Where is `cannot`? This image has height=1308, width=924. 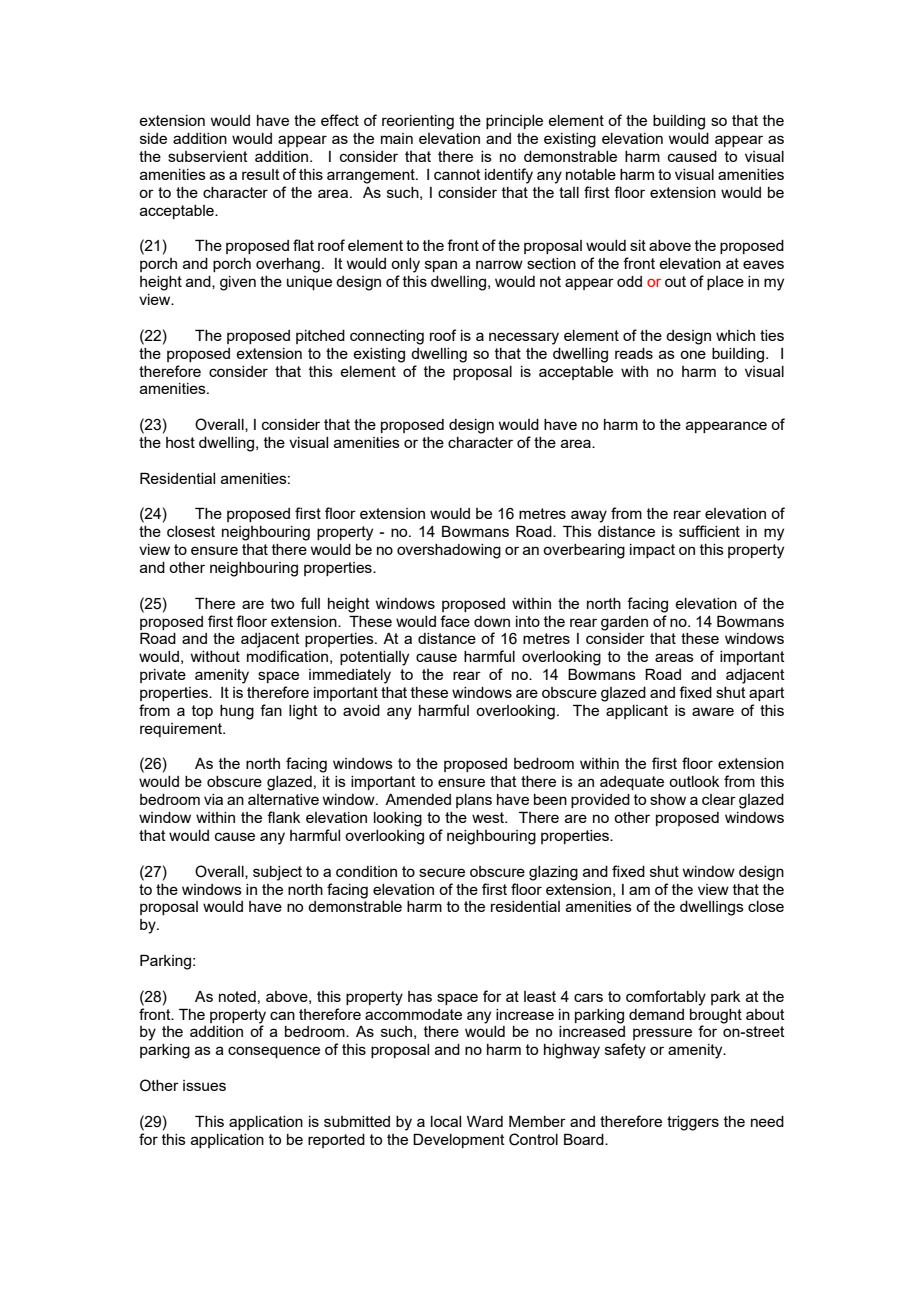
cannot is located at coordinates (457, 174).
